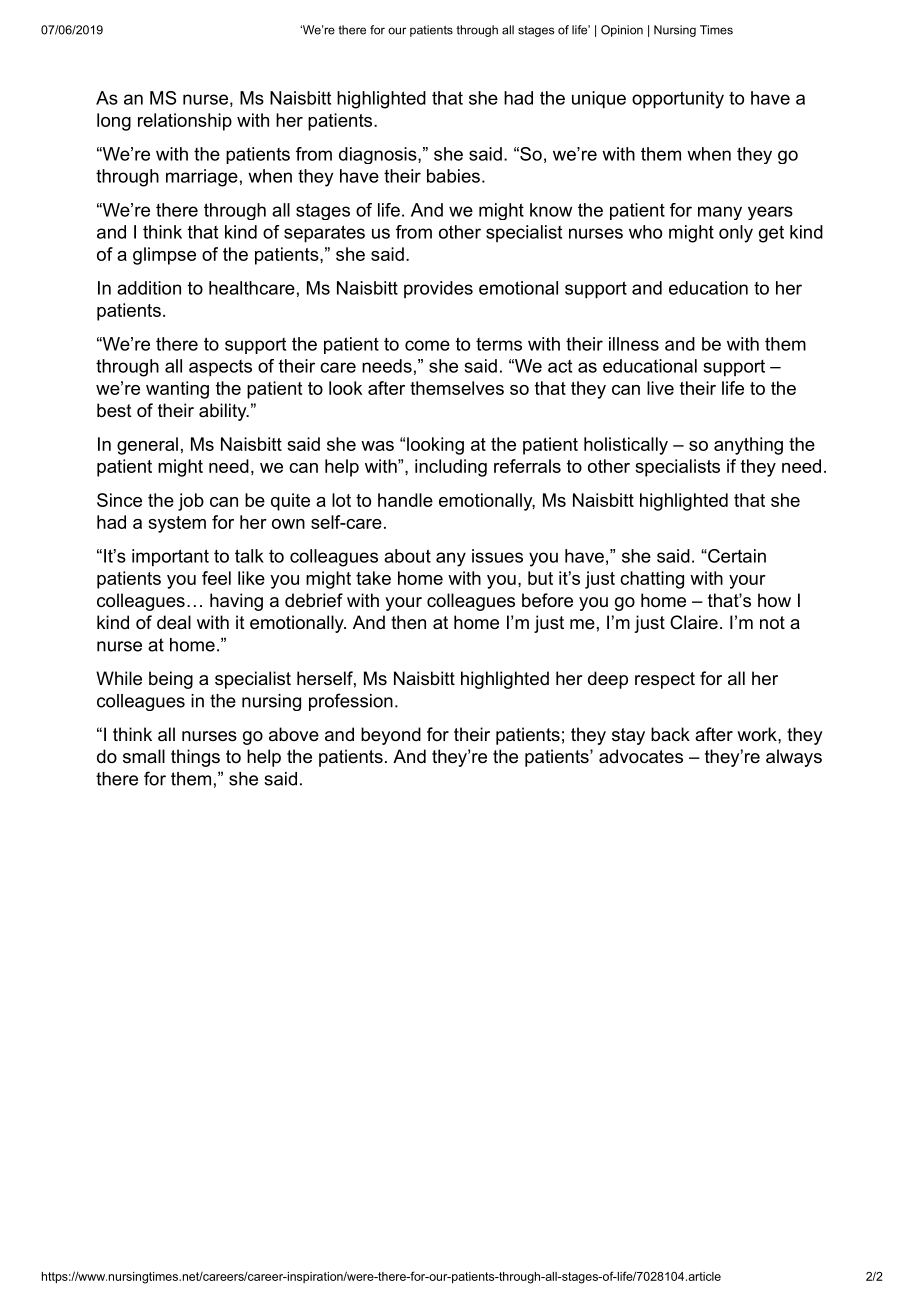 This screenshot has width=924, height=1307. I want to click on live, so click(660, 388).
